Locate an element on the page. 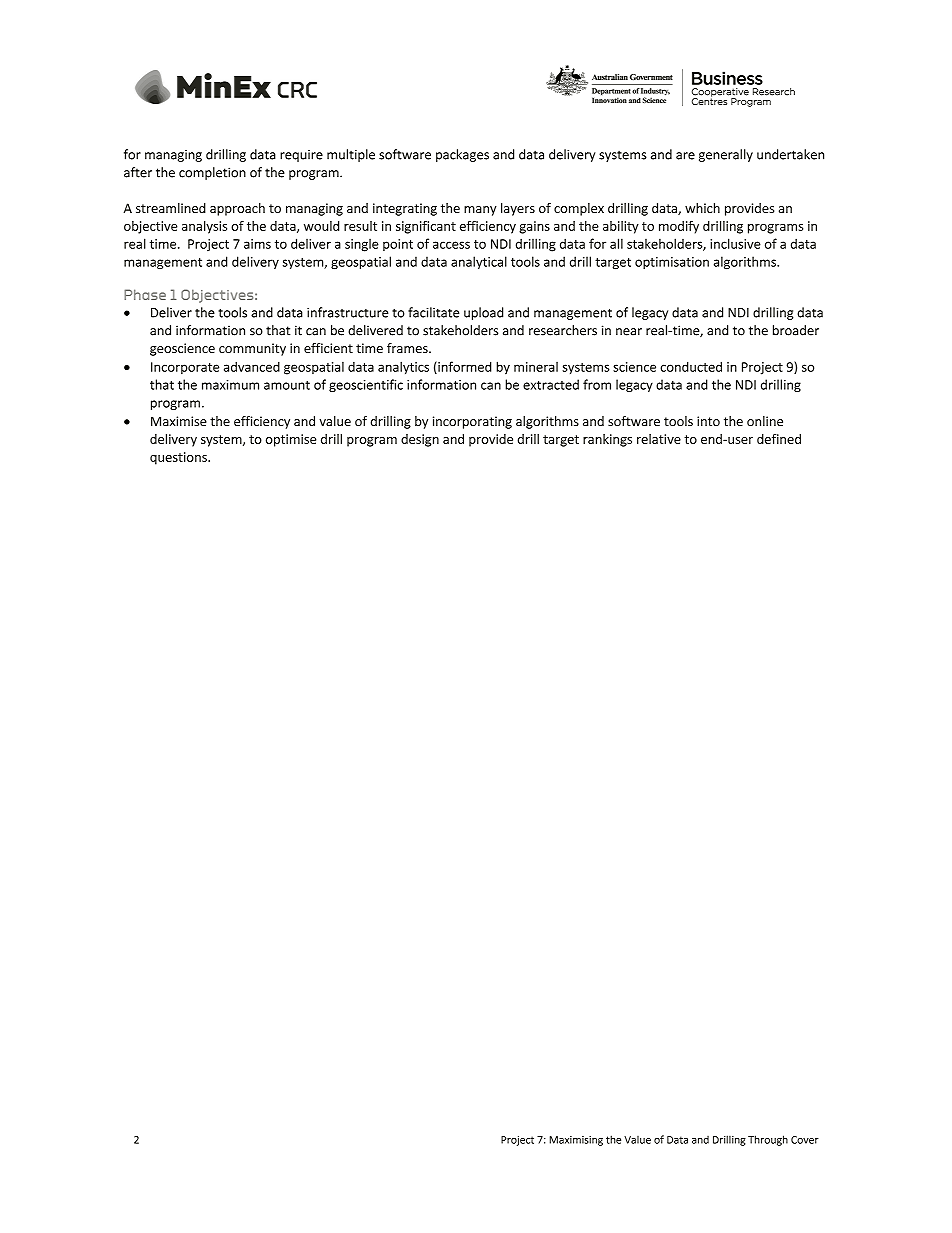  rankings is located at coordinates (607, 440).
